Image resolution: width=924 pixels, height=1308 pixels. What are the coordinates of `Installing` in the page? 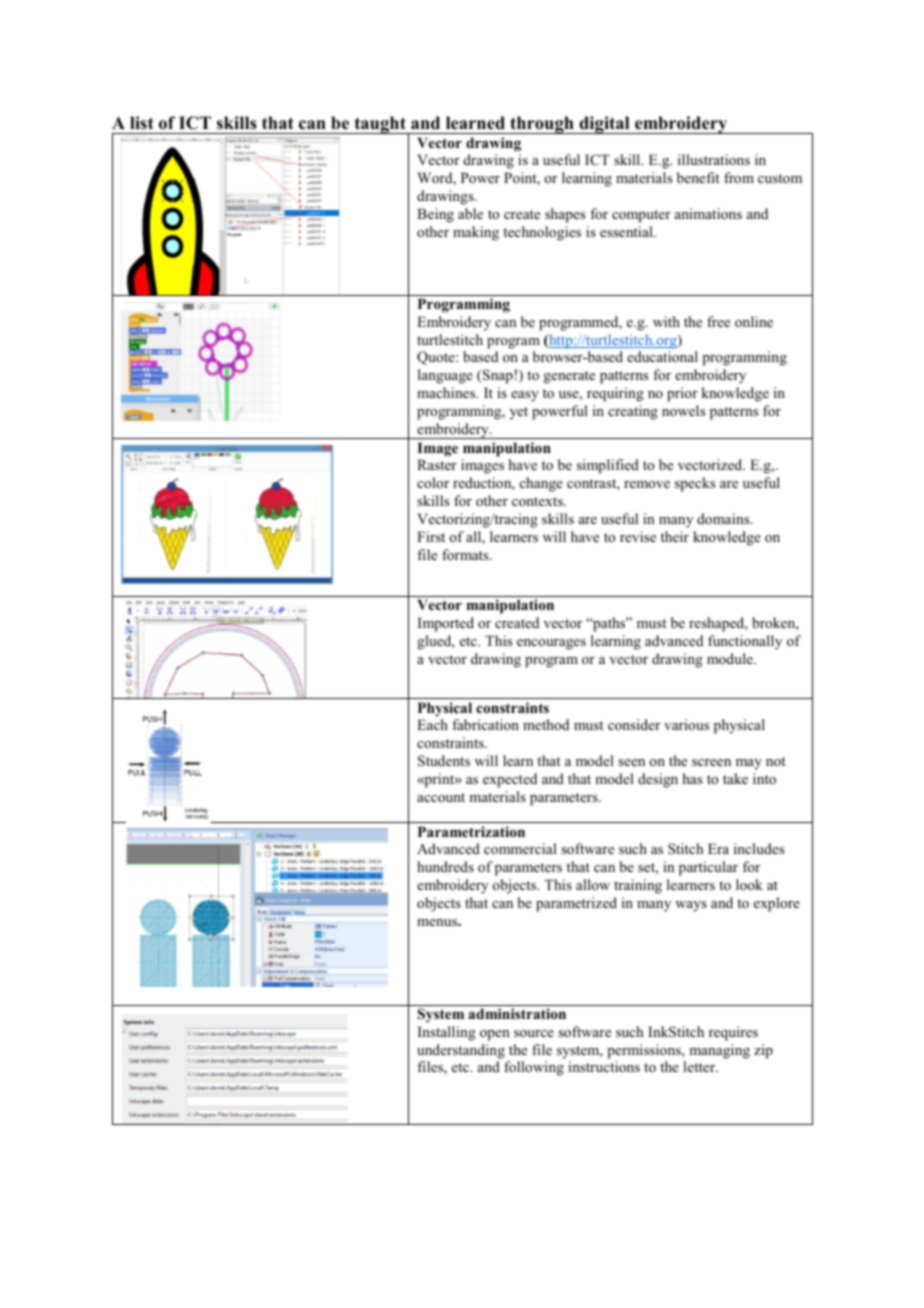 It's located at (447, 1033).
